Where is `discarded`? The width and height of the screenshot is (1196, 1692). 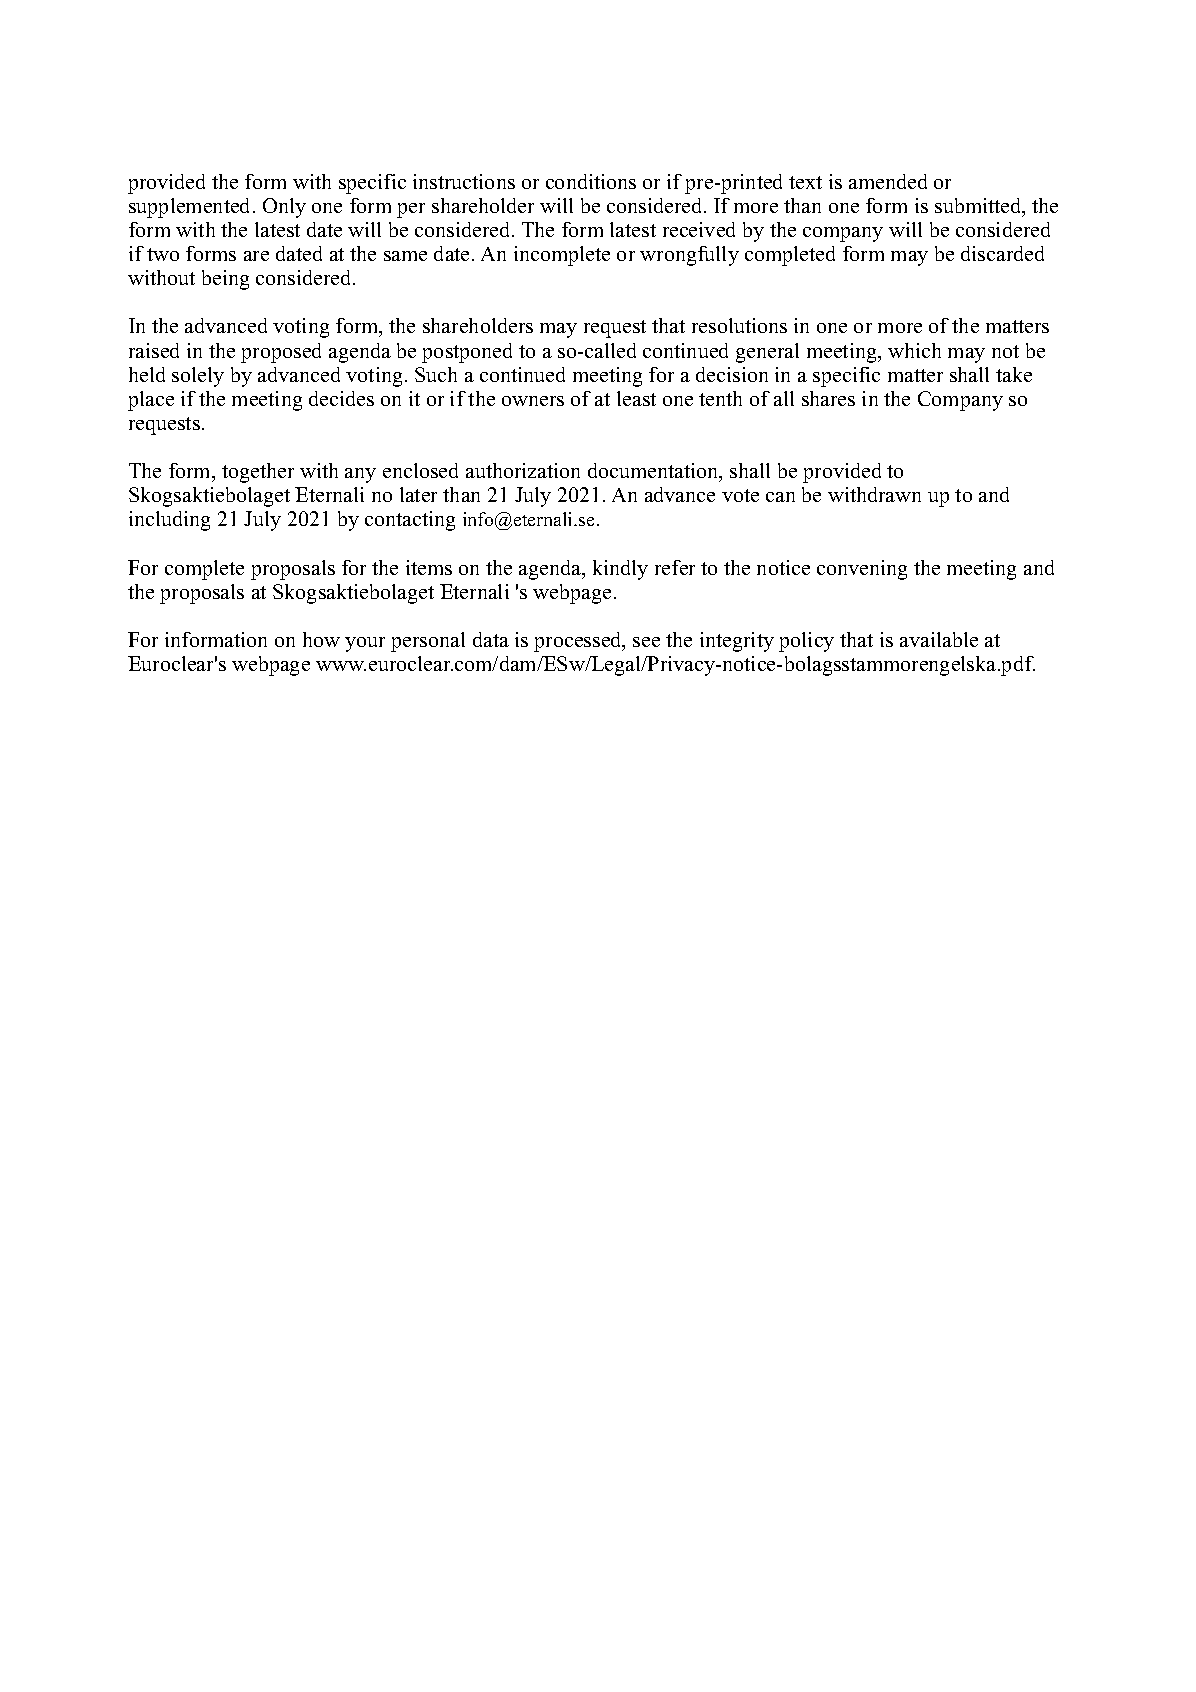
discarded is located at coordinates (1002, 253).
